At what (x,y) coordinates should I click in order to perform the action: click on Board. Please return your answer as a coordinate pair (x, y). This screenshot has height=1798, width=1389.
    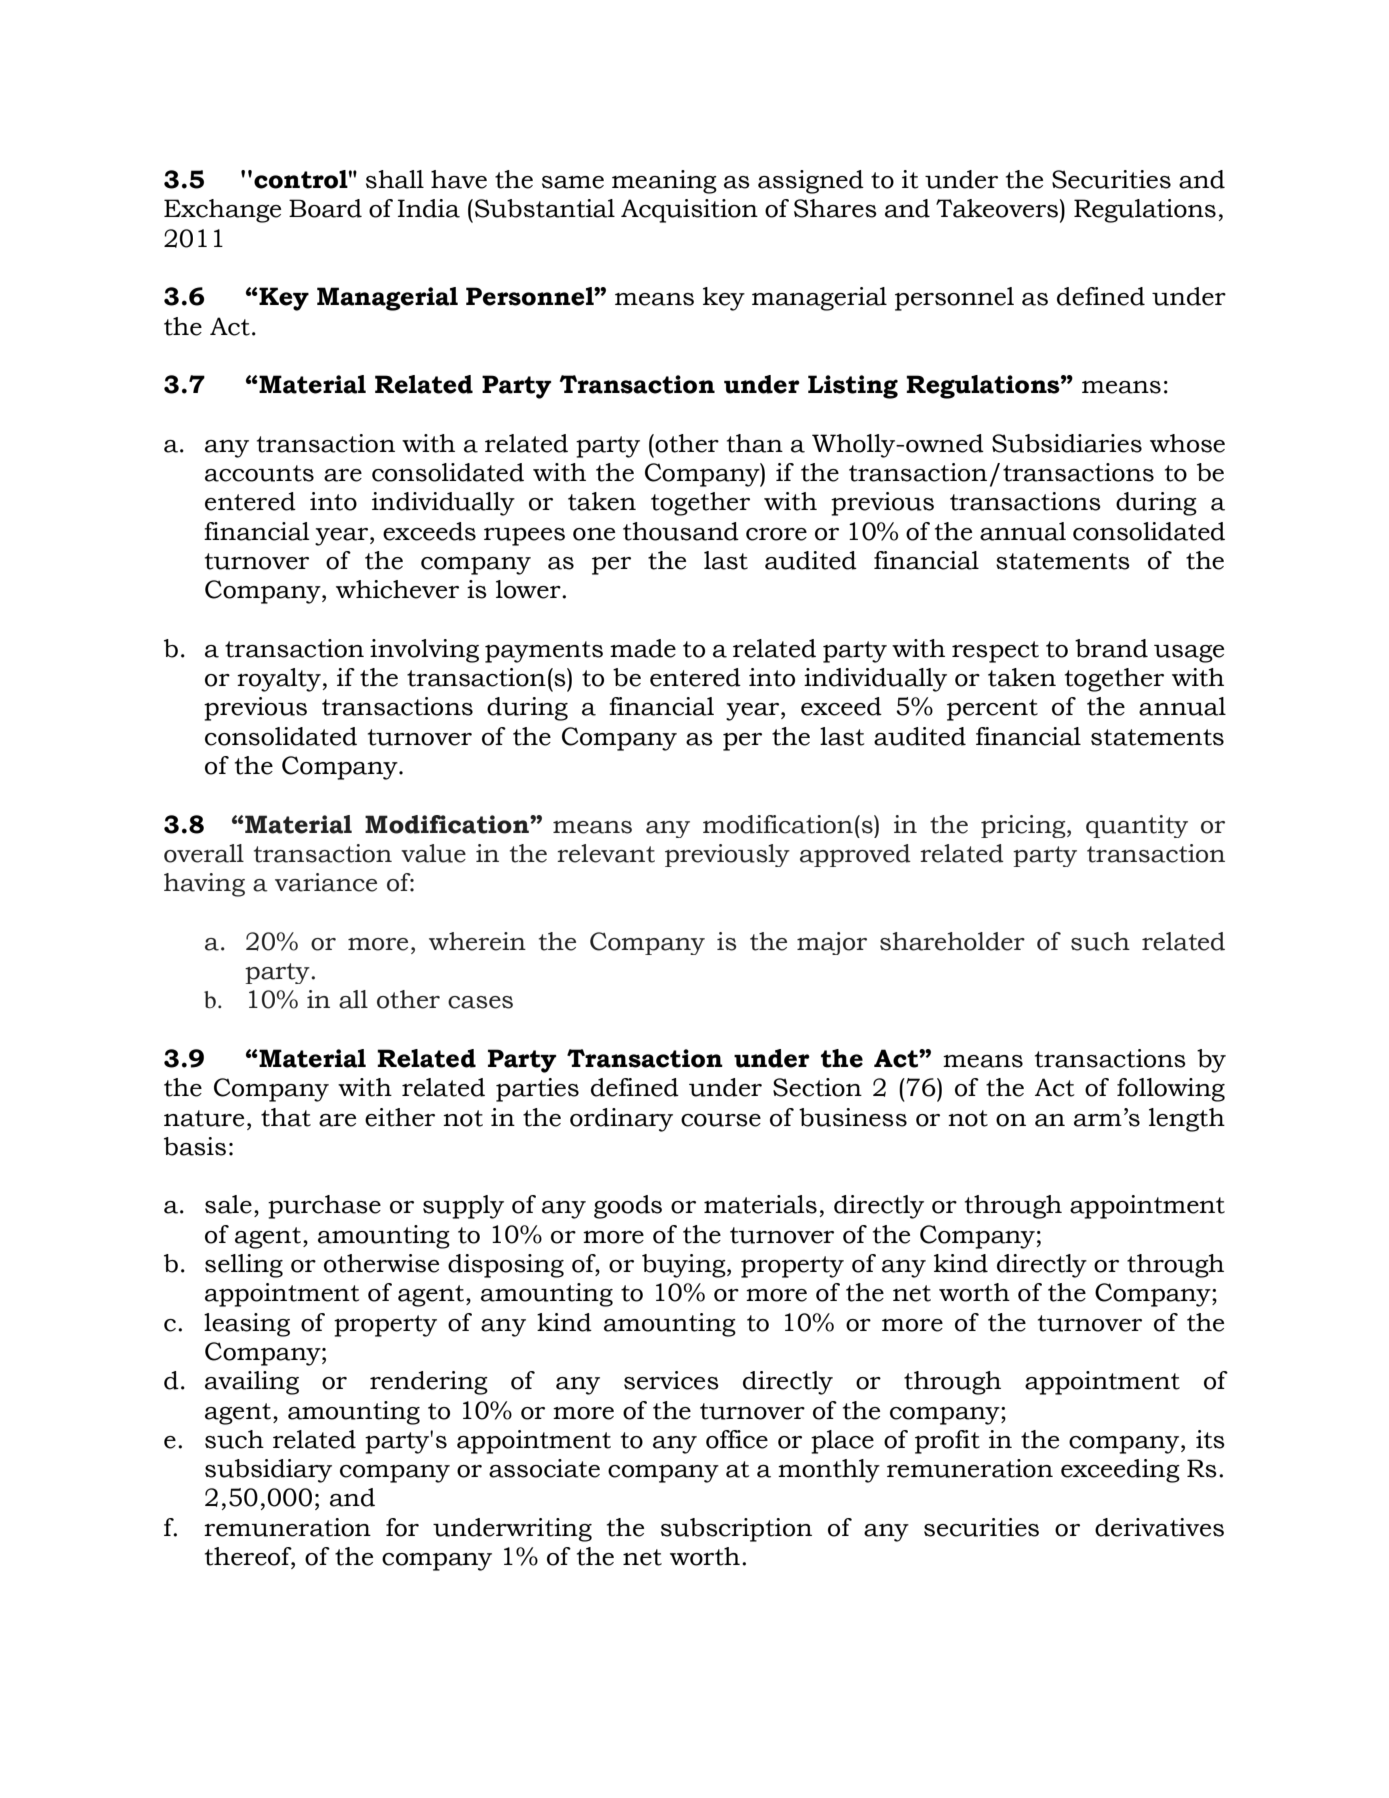
    Looking at the image, I should click on (325, 208).
